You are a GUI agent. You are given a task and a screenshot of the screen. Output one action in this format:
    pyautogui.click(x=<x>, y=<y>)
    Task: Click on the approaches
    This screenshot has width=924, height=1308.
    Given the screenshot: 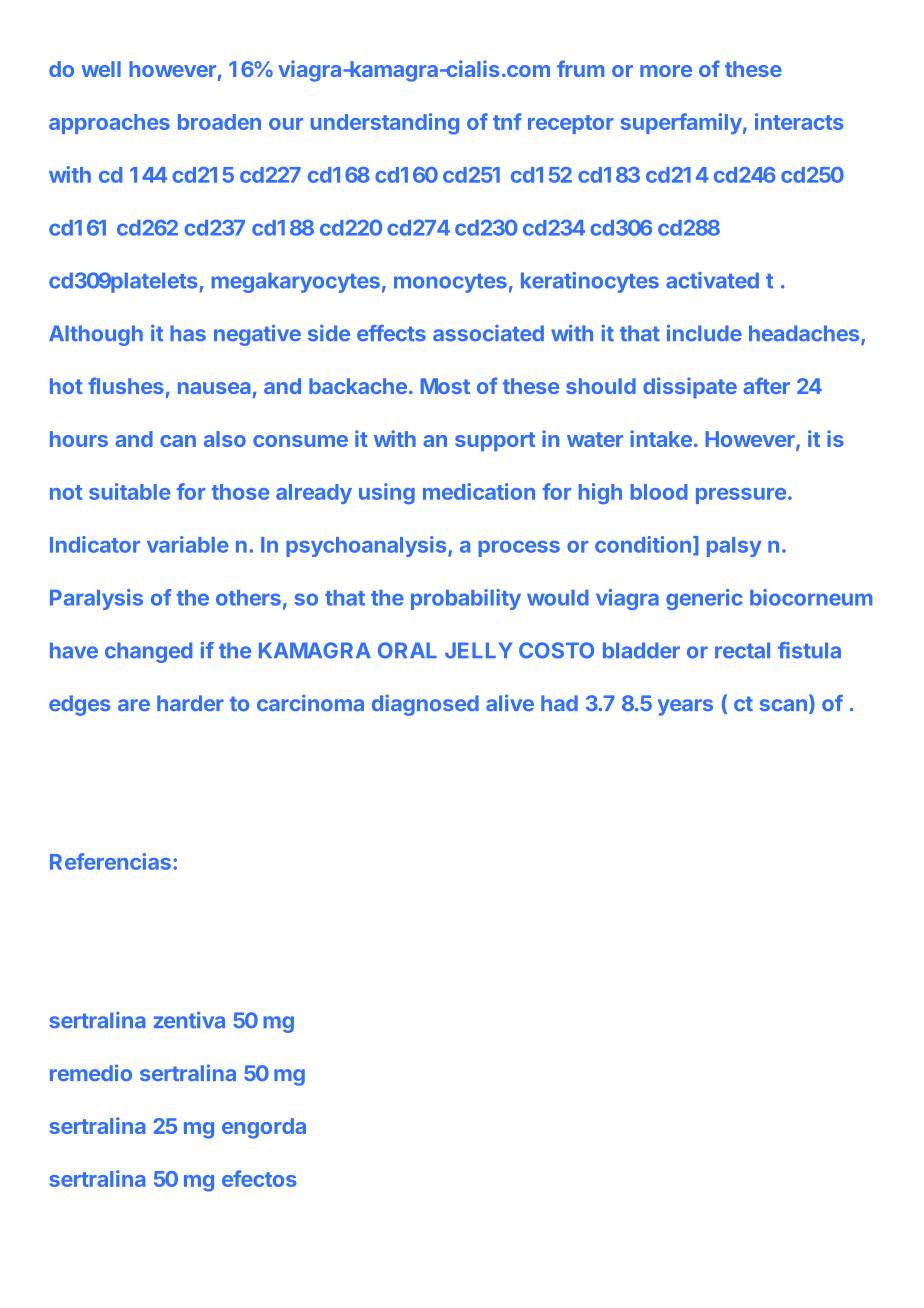 What is the action you would take?
    pyautogui.click(x=109, y=124)
